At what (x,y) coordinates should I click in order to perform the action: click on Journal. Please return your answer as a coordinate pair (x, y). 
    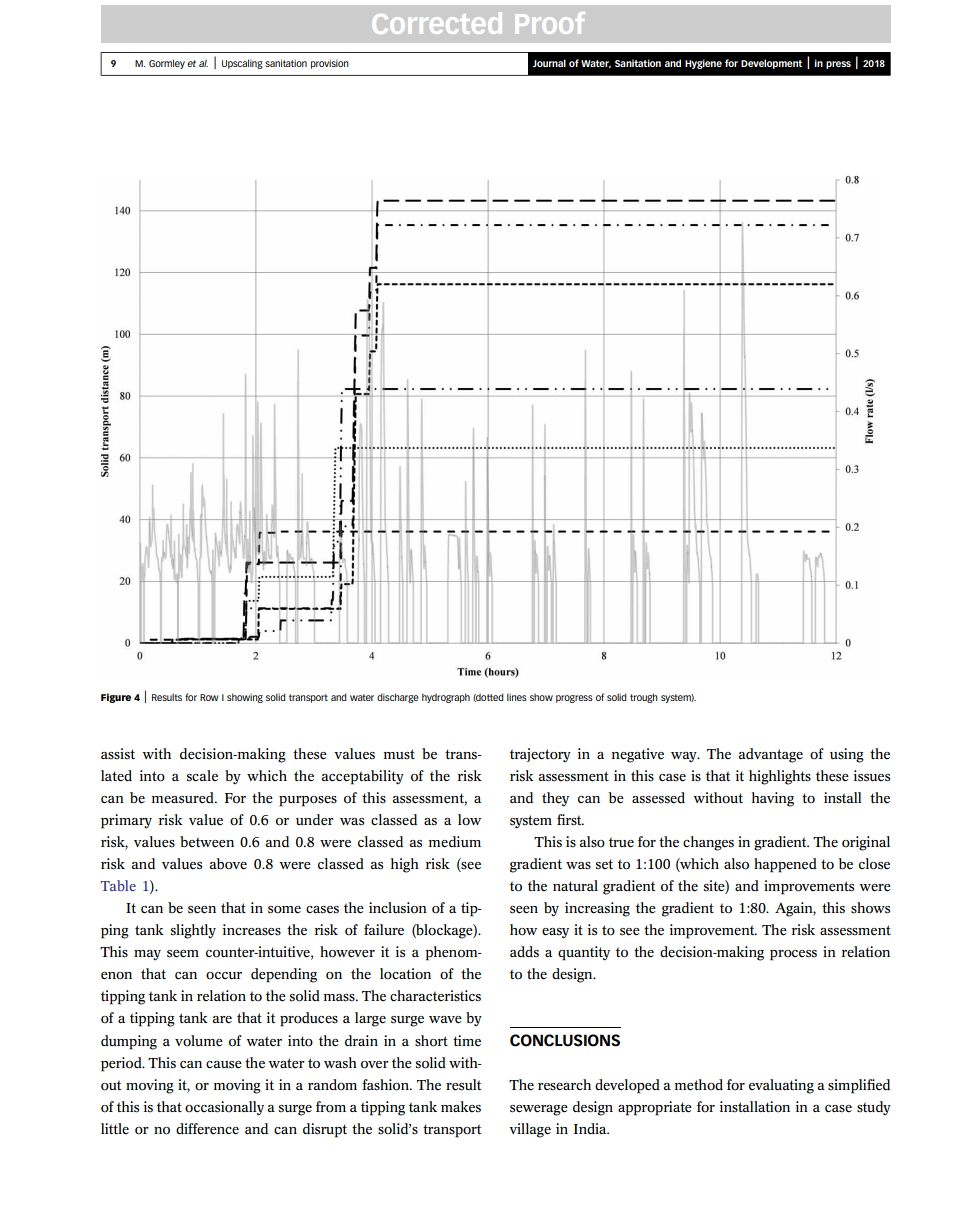
    Looking at the image, I should click on (549, 63).
